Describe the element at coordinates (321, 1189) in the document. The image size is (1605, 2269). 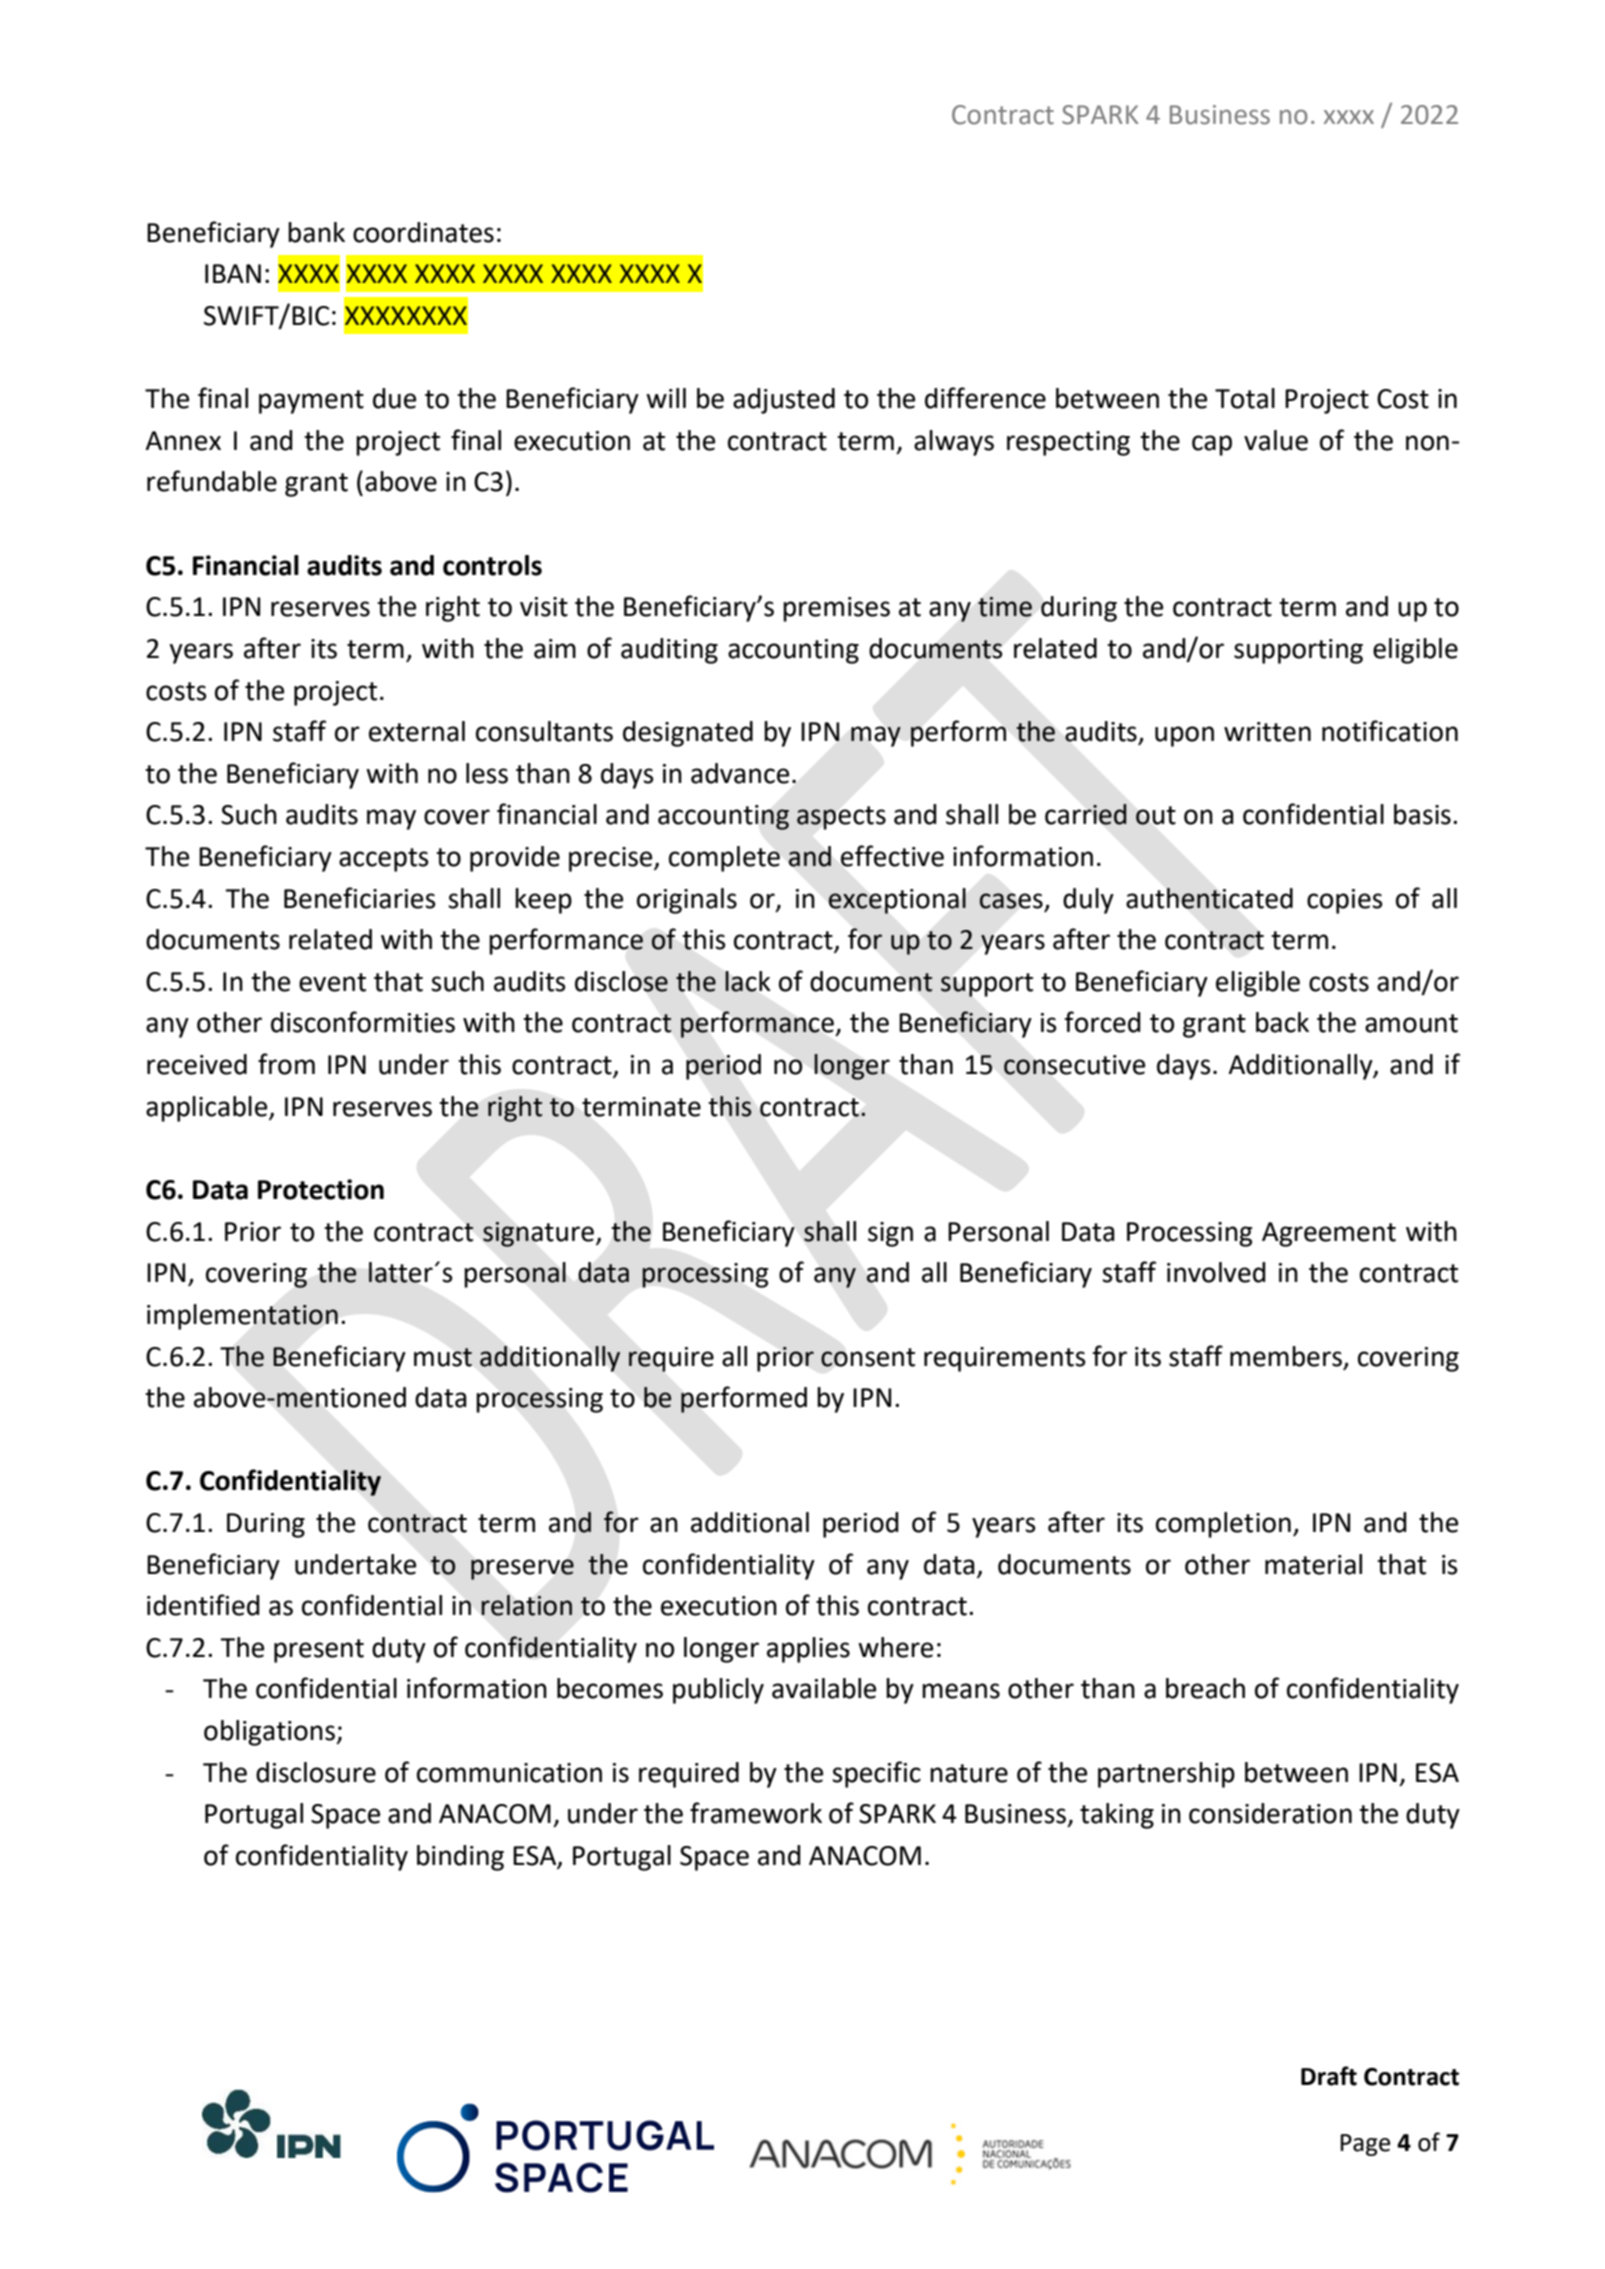
I see `Protection` at that location.
